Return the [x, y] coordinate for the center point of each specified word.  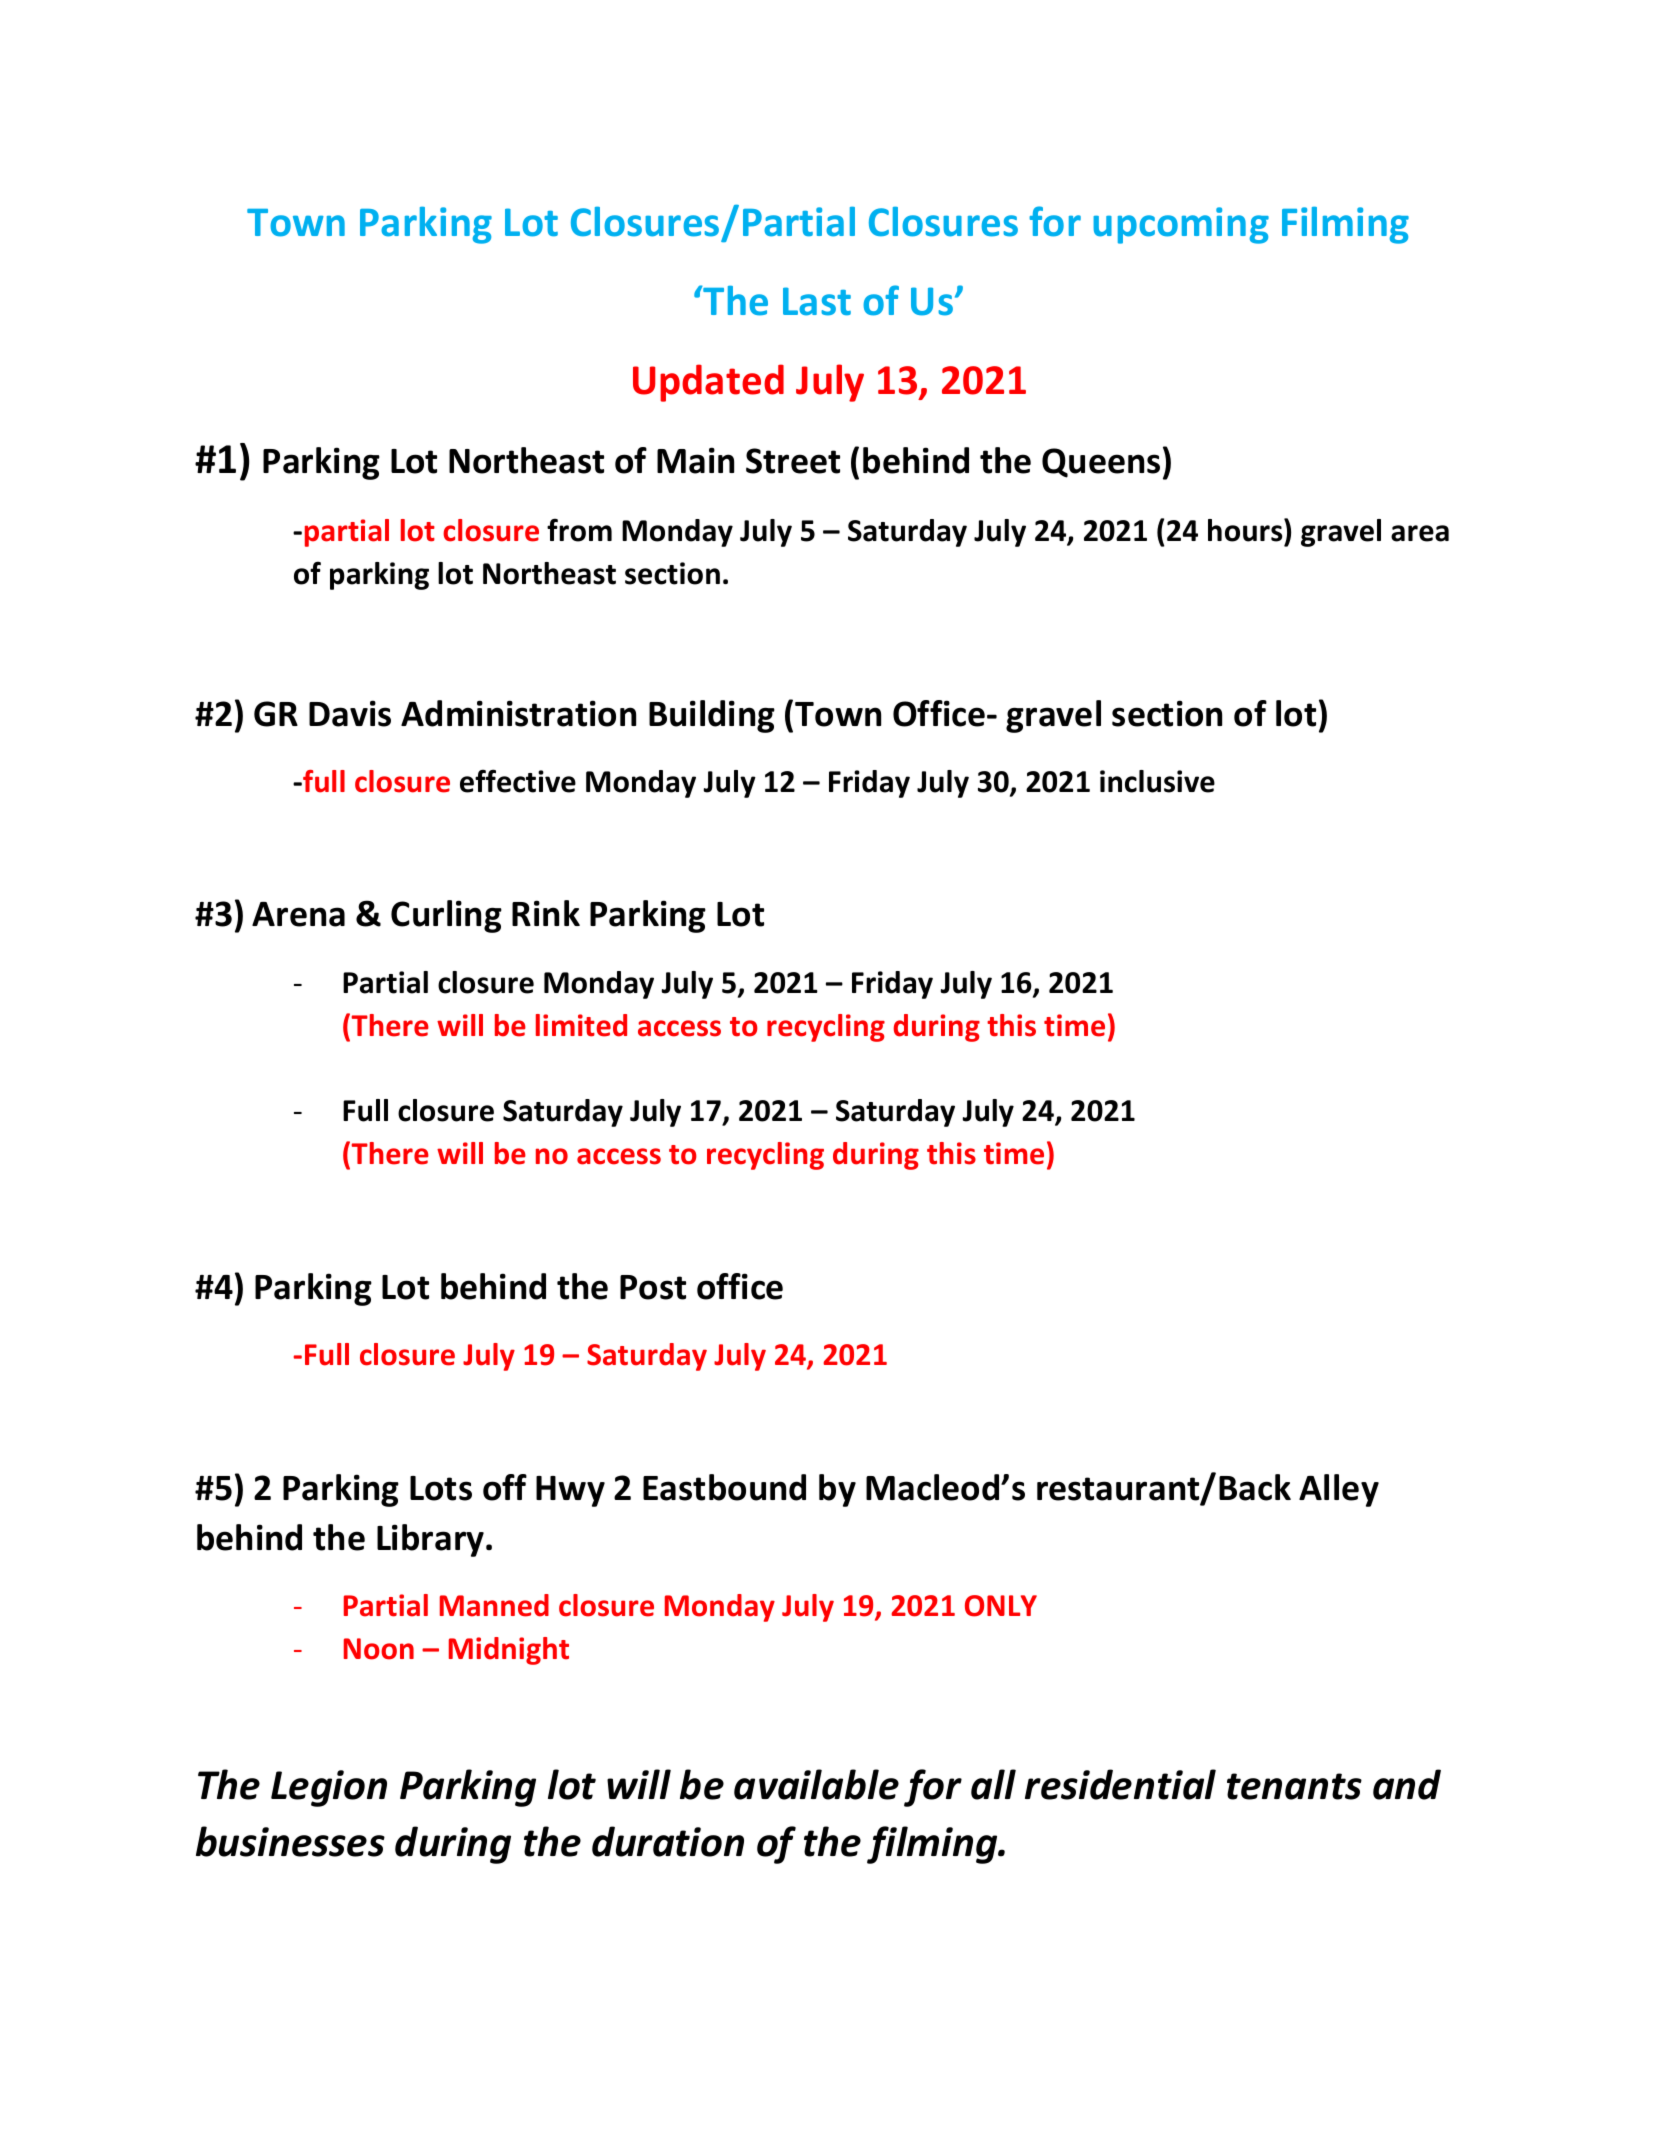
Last [817, 301]
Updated [708, 383]
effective [518, 781]
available [816, 1784]
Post [653, 1287]
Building [712, 716]
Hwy [570, 1491]
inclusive [1157, 781]
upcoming [1181, 225]
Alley [1339, 1490]
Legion [329, 1788]
